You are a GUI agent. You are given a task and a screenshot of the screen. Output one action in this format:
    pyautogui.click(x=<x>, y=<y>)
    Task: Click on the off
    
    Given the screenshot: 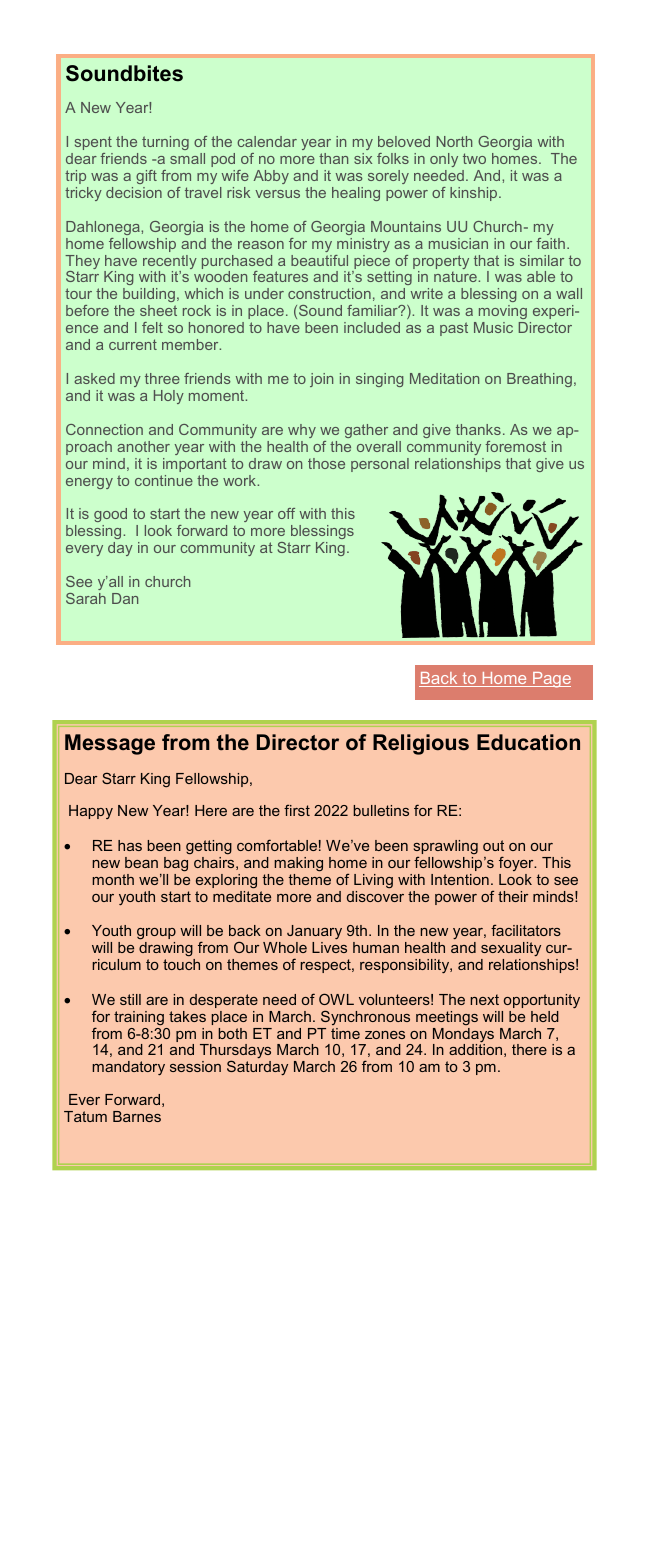 What is the action you would take?
    pyautogui.click(x=286, y=513)
